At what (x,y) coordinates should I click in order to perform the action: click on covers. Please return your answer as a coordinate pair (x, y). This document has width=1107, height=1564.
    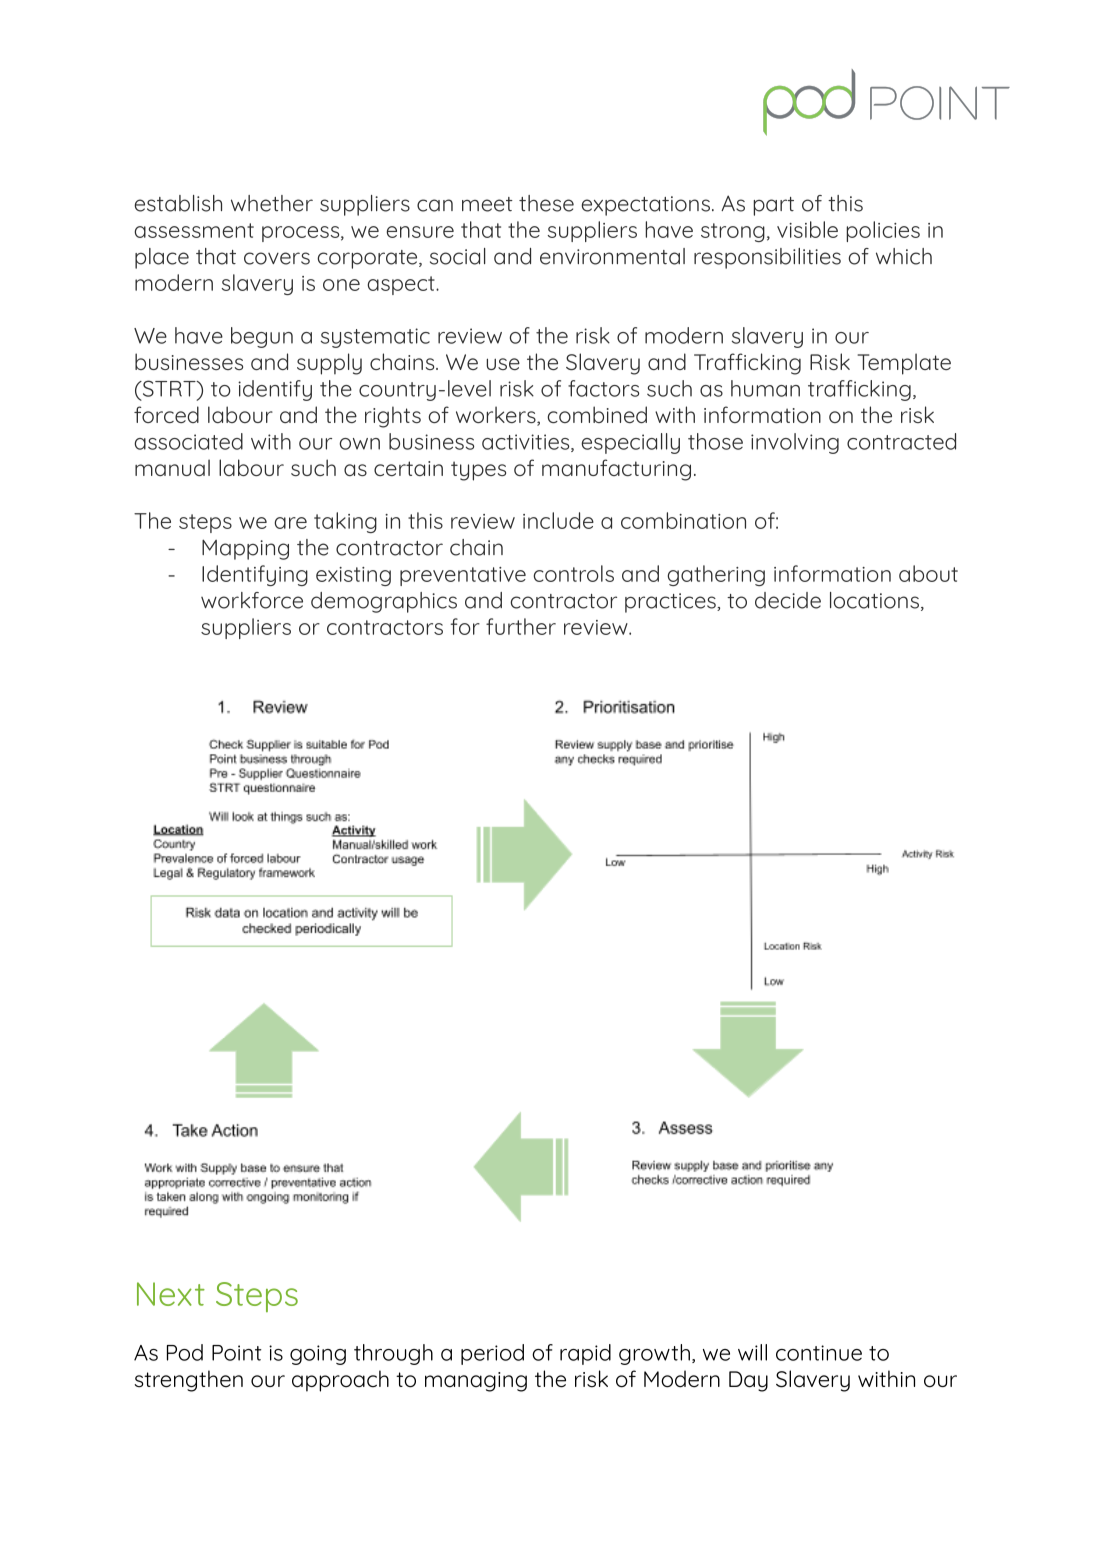
    Looking at the image, I should click on (277, 258).
